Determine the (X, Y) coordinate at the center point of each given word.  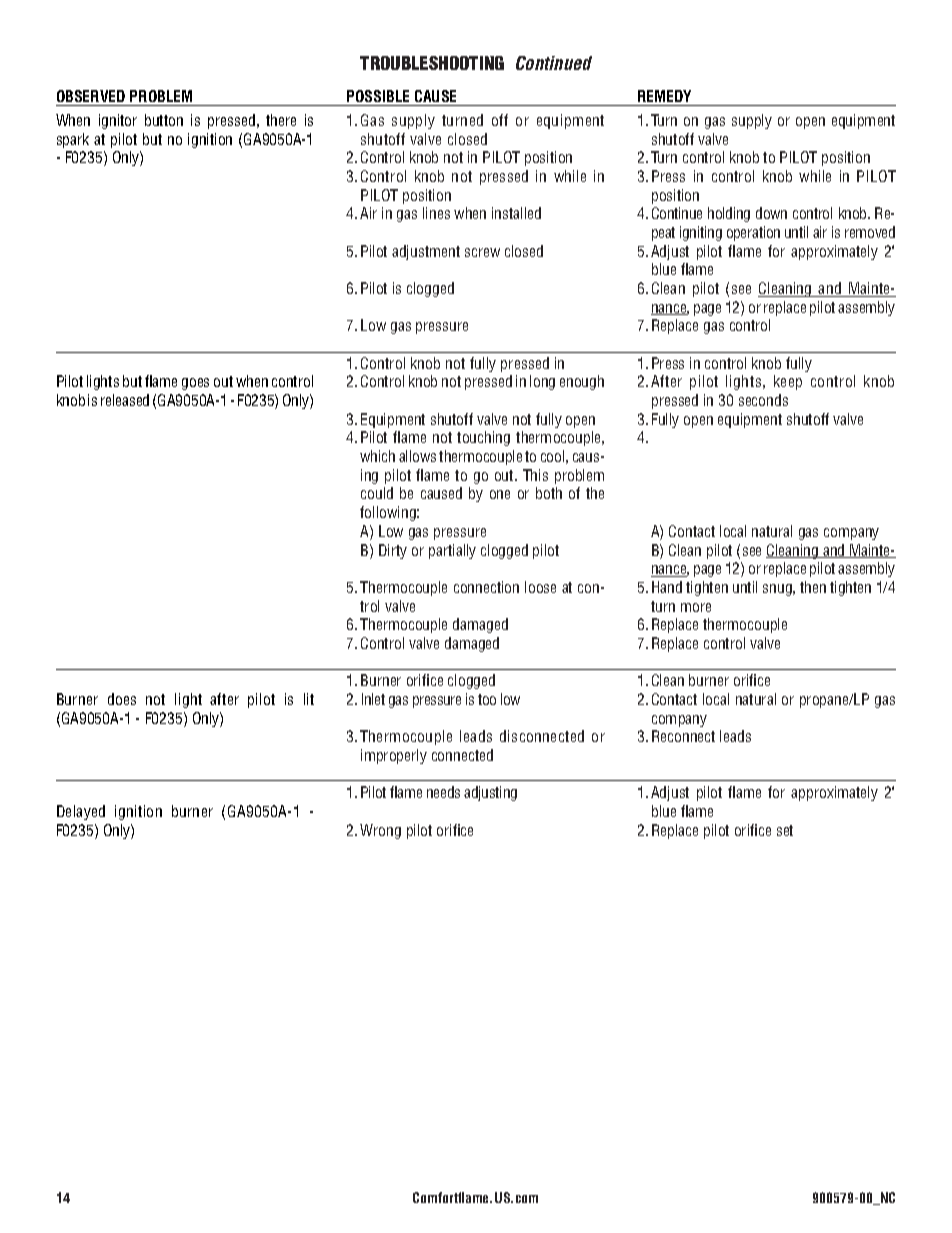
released (125, 400)
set (785, 830)
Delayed (81, 812)
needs (443, 792)
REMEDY (664, 96)
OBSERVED (91, 96)
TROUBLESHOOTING (432, 63)
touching (483, 438)
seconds (763, 400)
